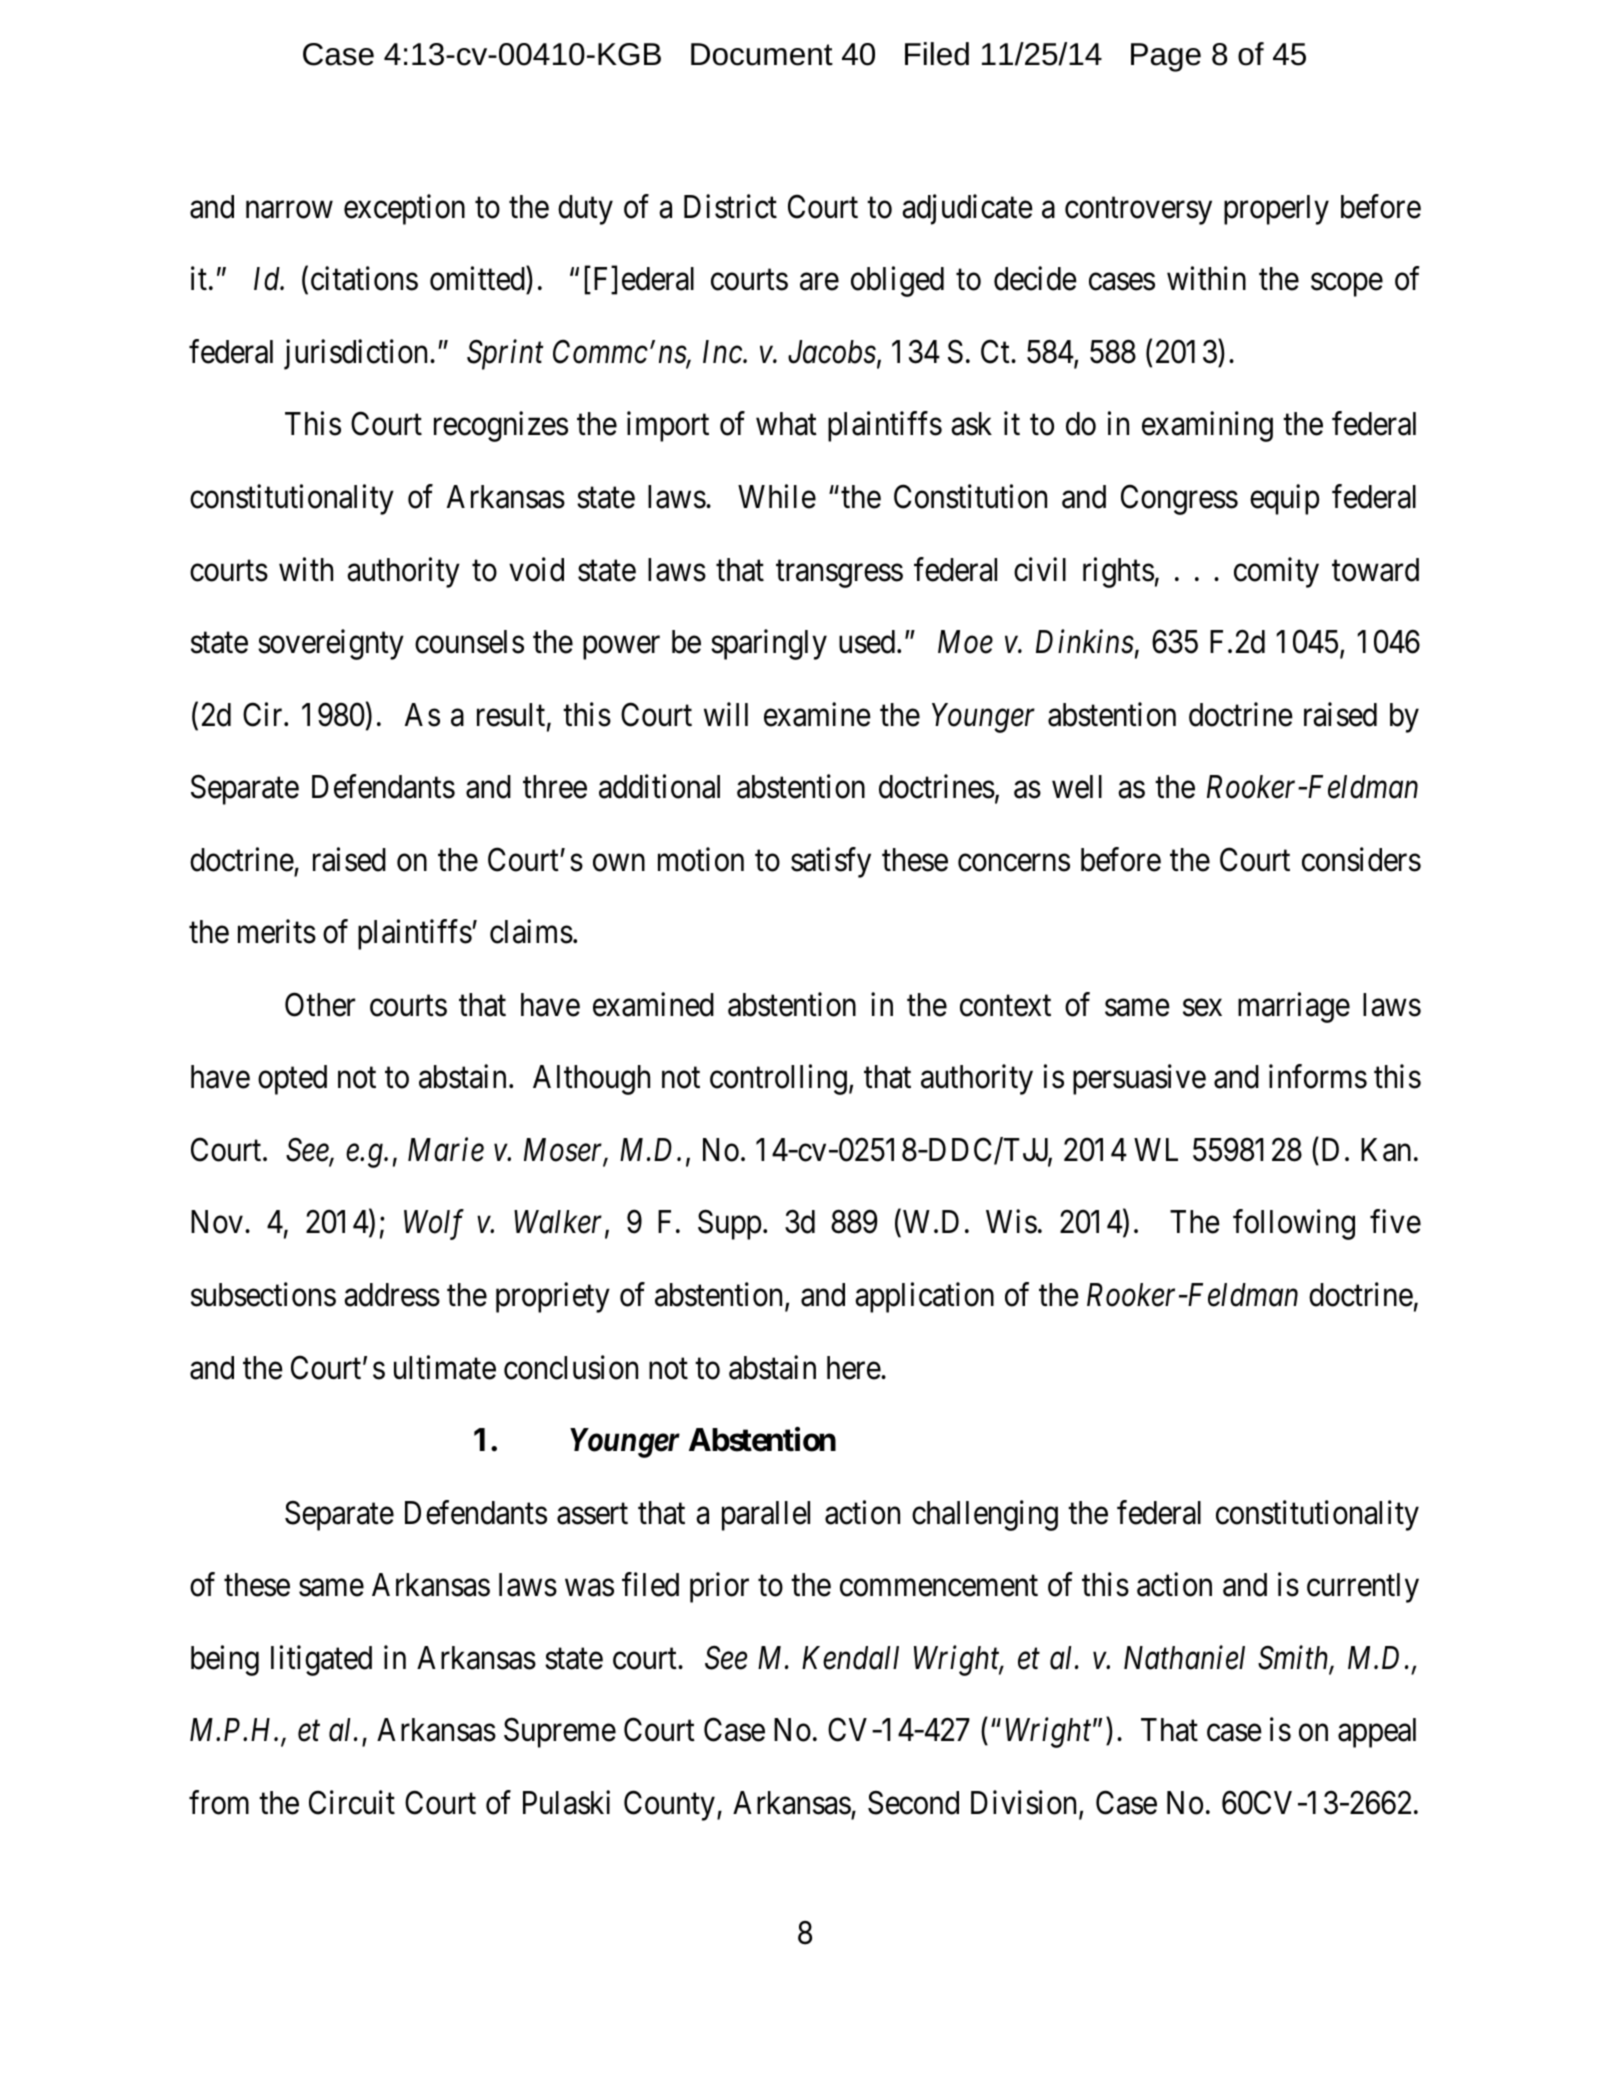 Image resolution: width=1609 pixels, height=2082 pixels. Describe the element at coordinates (404, 209) in the screenshot. I see `exception` at that location.
